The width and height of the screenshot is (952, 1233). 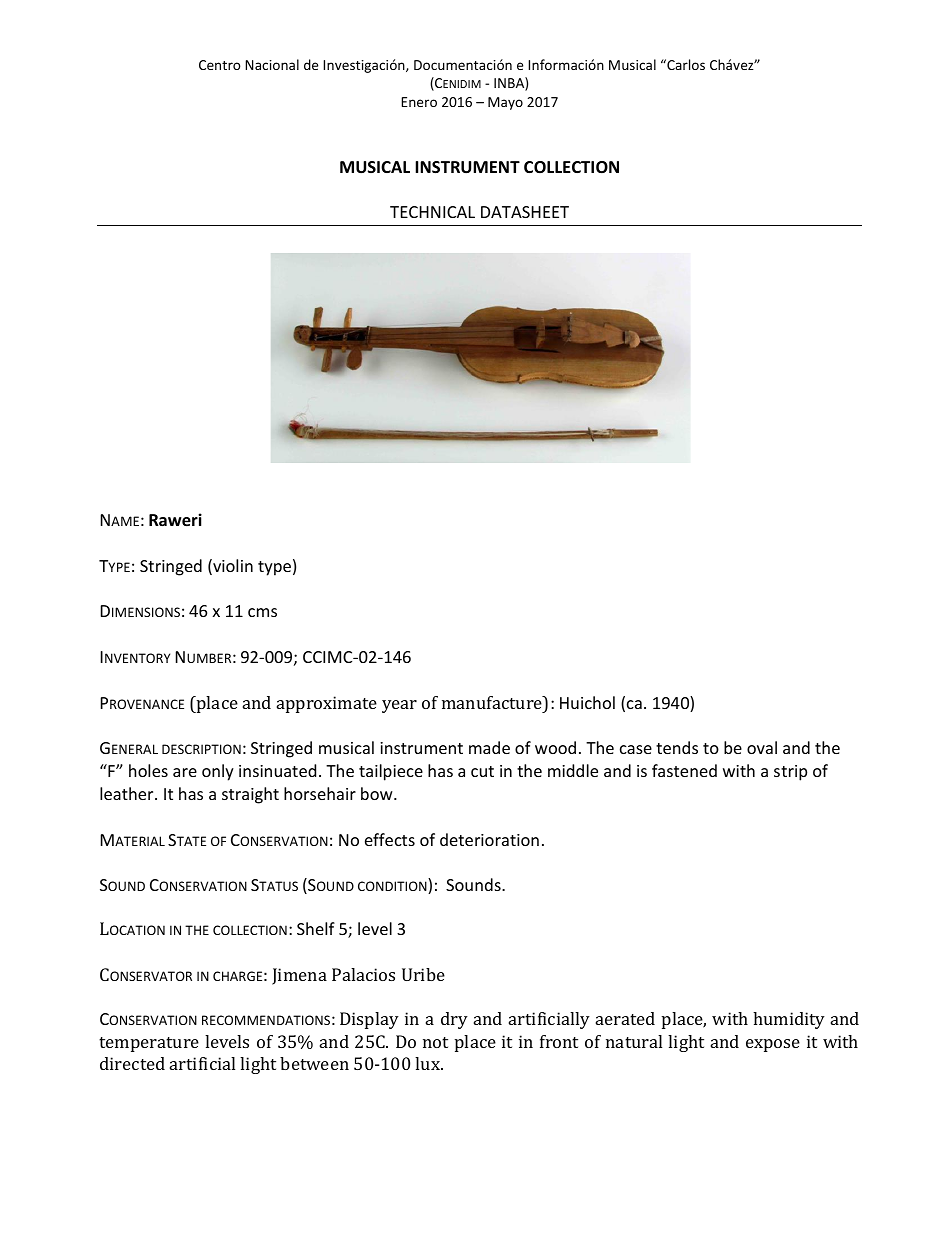 What do you see at coordinates (419, 102) in the screenshot?
I see `Enero` at bounding box center [419, 102].
